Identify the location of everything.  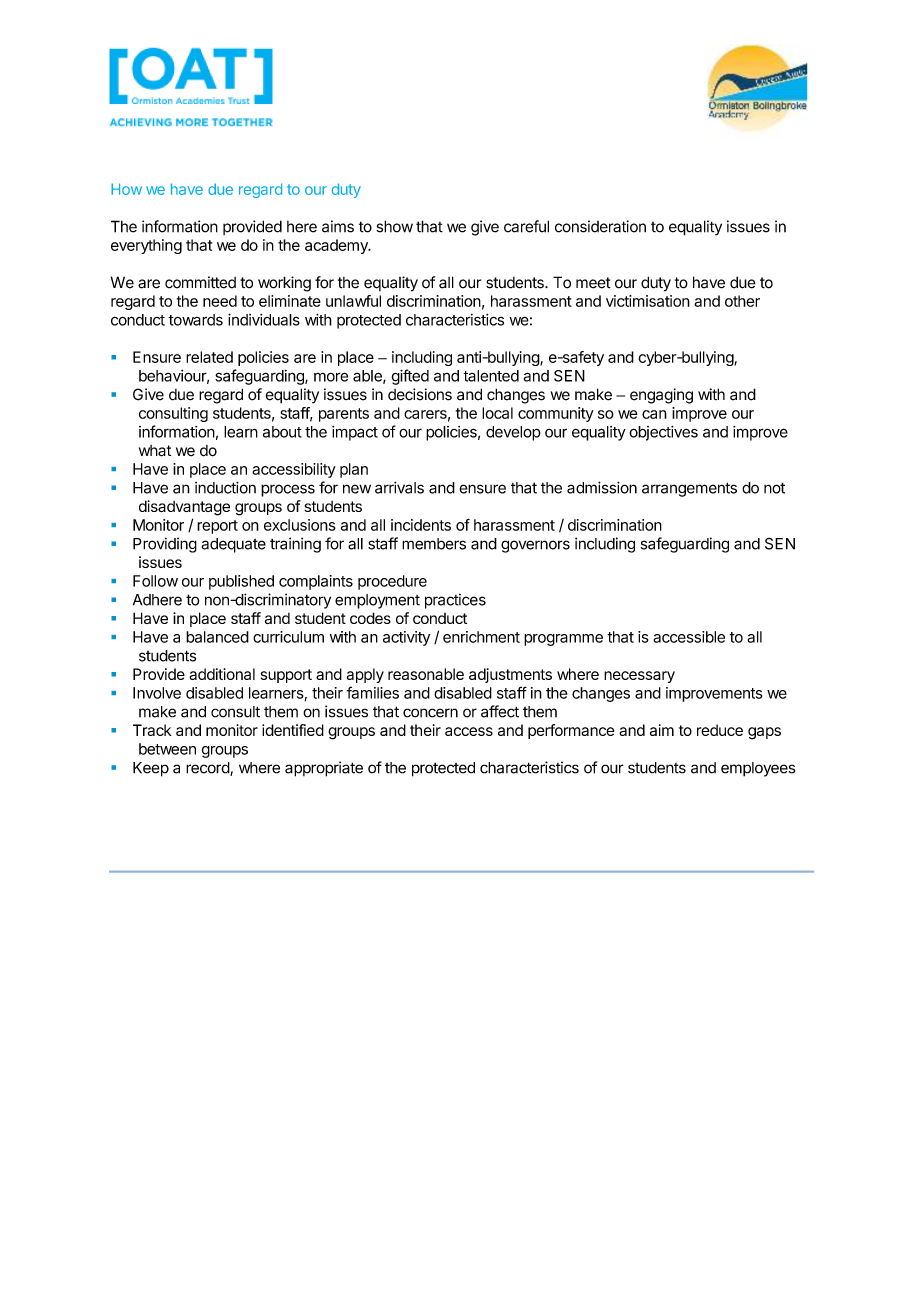
(146, 246).
